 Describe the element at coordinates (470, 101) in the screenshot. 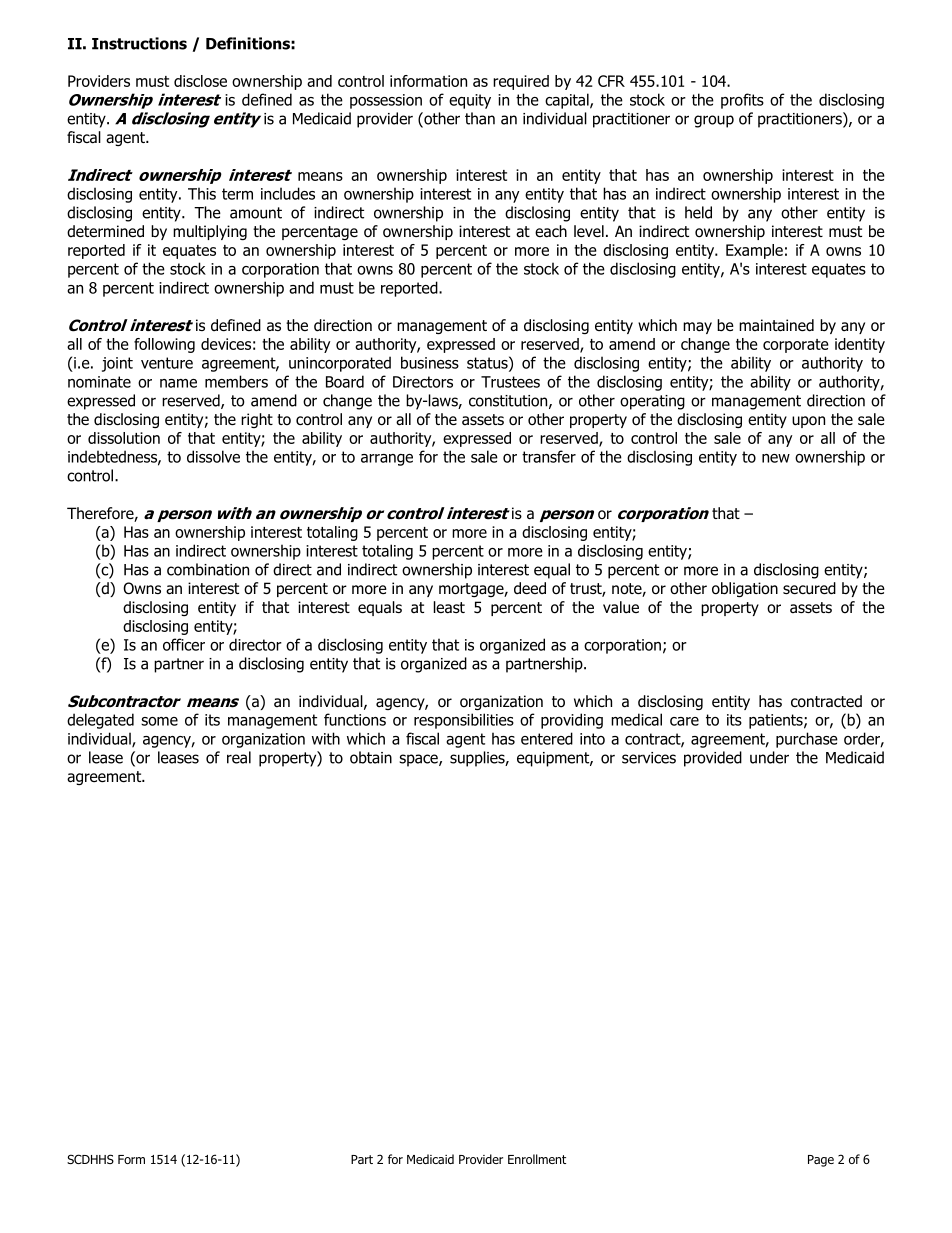

I see `equity` at that location.
